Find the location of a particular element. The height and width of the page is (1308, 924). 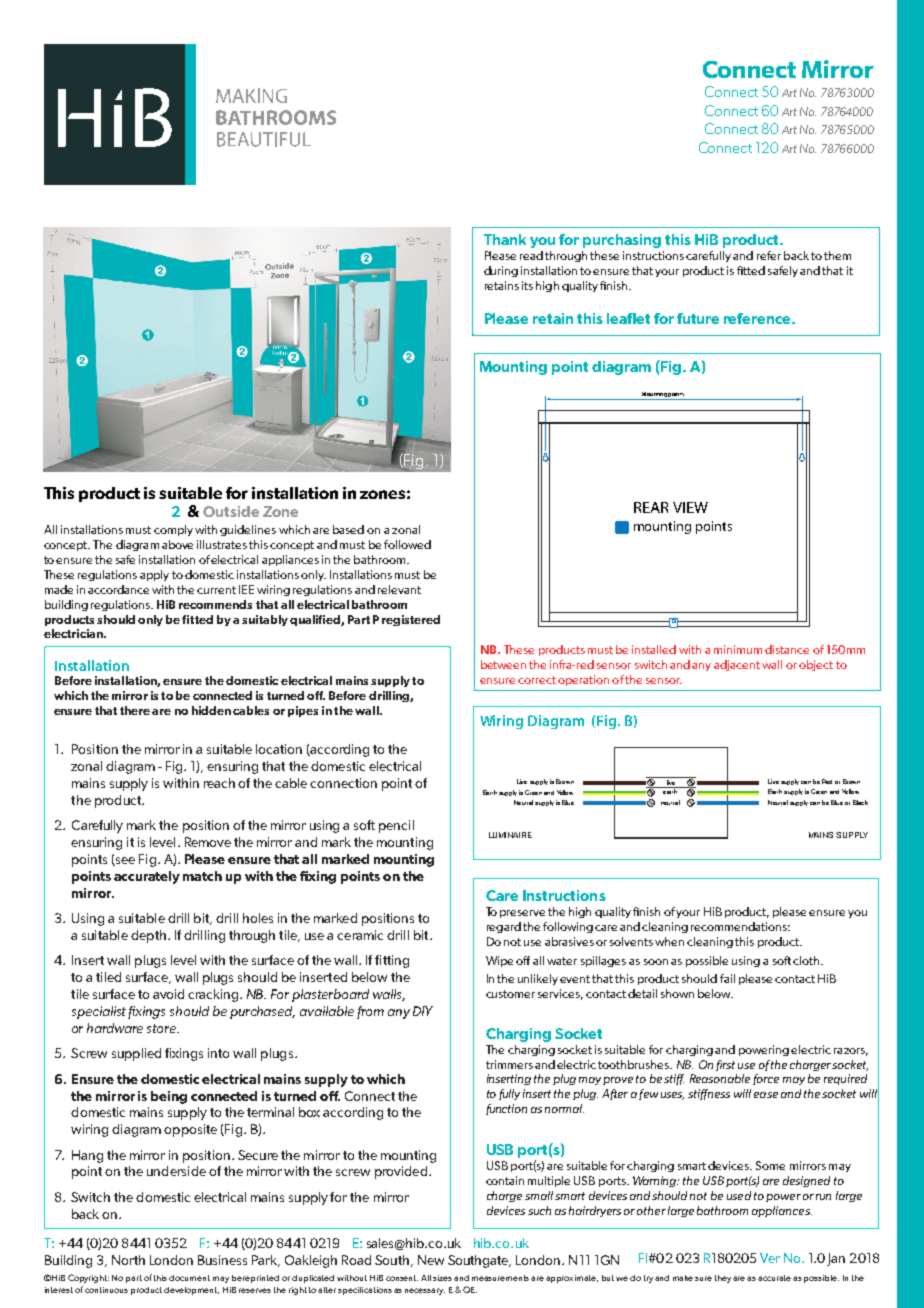

Thank is located at coordinates (505, 239).
